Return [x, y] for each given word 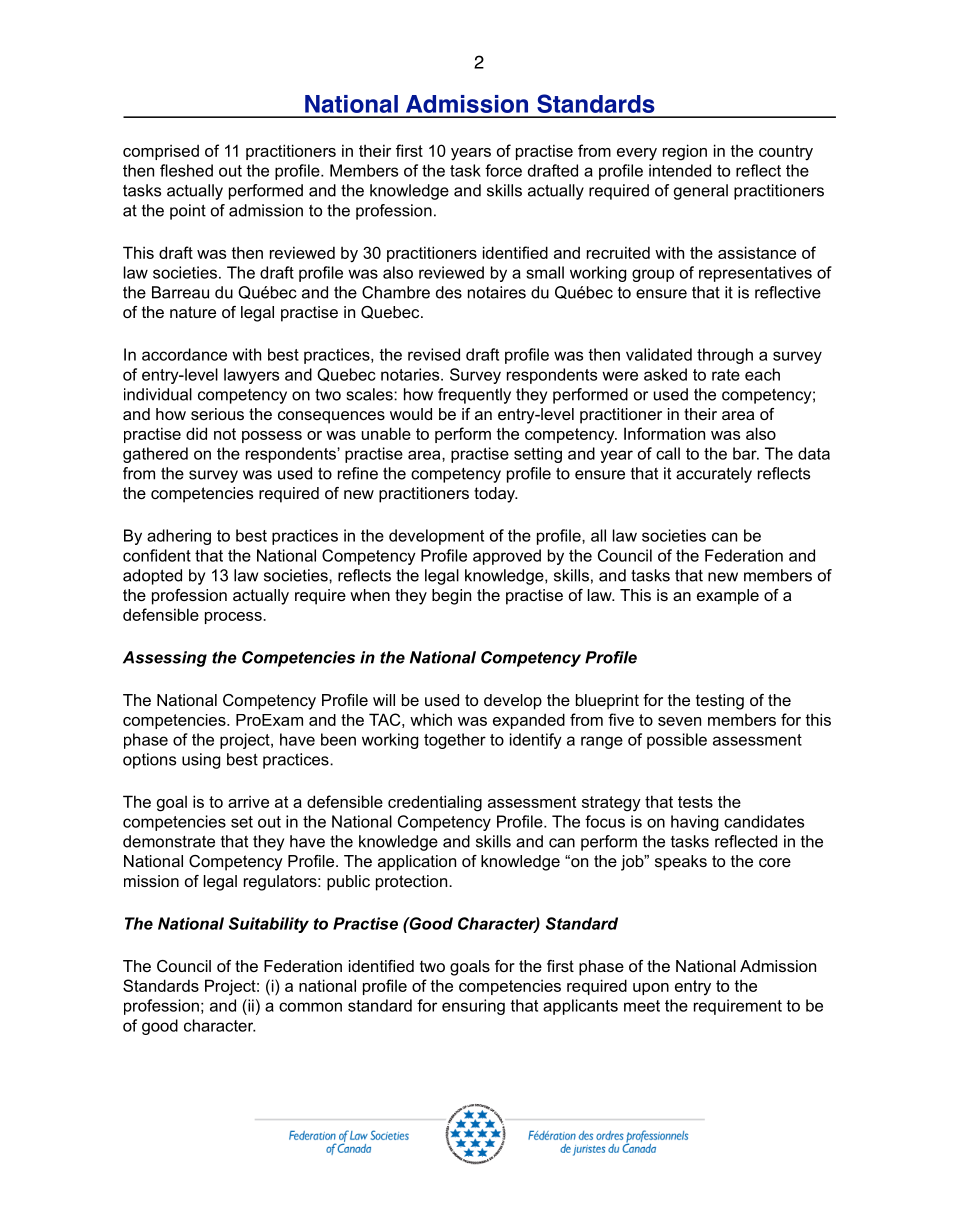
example [728, 597]
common [310, 1007]
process [234, 618]
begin [451, 597]
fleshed [186, 170]
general [701, 192]
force [503, 170]
